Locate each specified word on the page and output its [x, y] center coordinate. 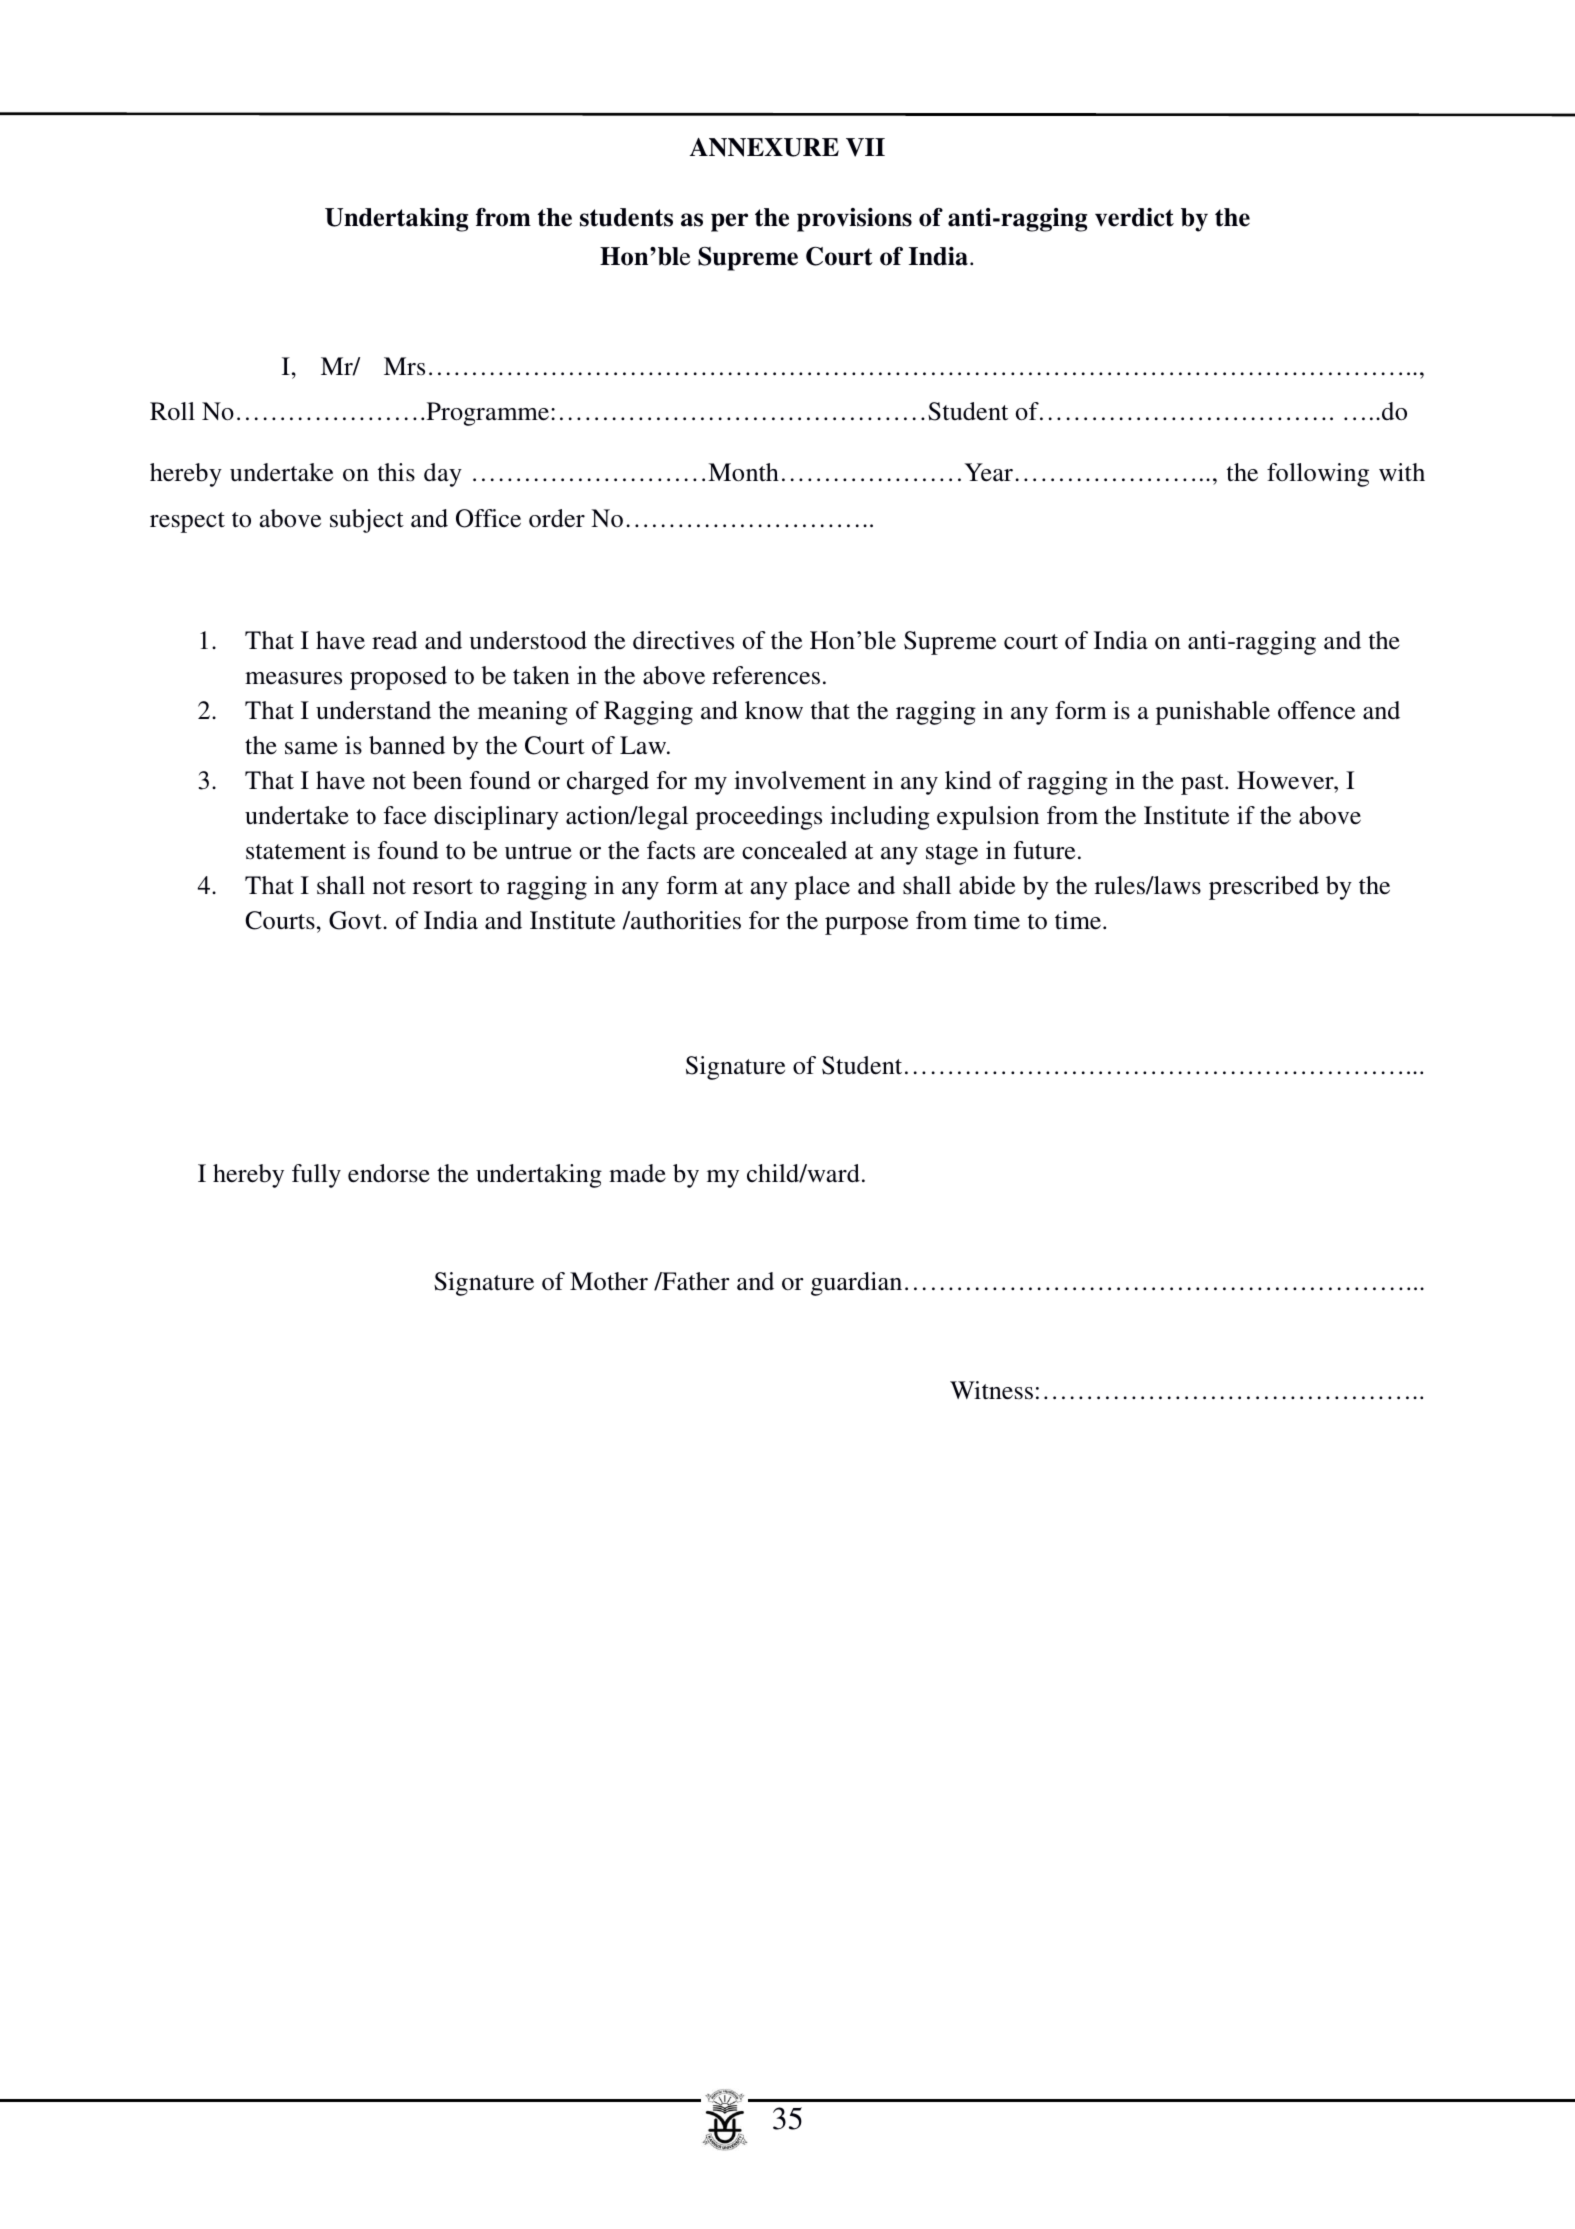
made [637, 1173]
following [1318, 475]
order [557, 518]
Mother [609, 1281]
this [396, 472]
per [729, 222]
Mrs [404, 366]
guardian [856, 1284]
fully [316, 1176]
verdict [1134, 217]
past [1203, 784]
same [311, 748]
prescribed [1264, 888]
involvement [800, 780]
